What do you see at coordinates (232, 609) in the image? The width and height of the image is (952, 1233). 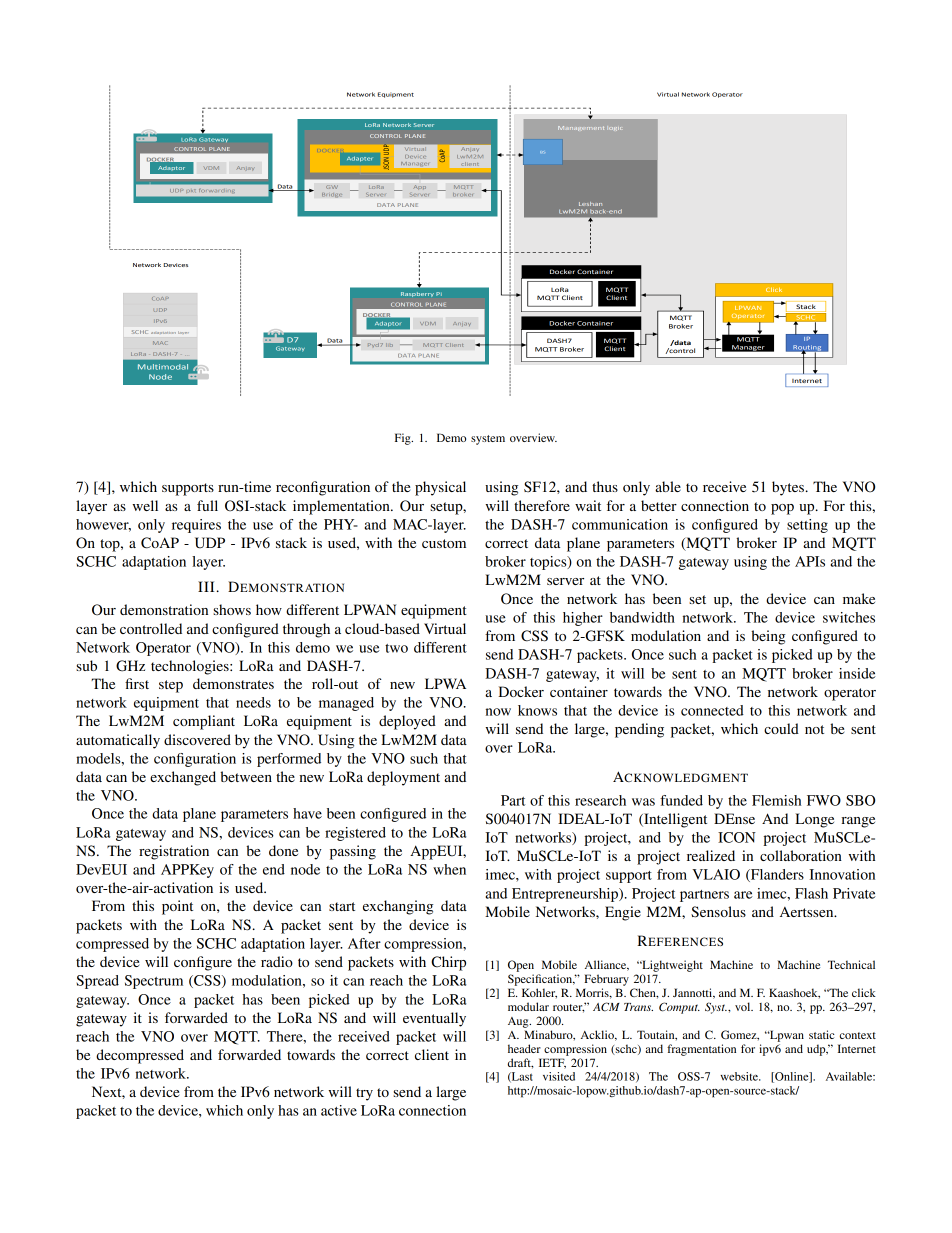 I see `shows` at bounding box center [232, 609].
